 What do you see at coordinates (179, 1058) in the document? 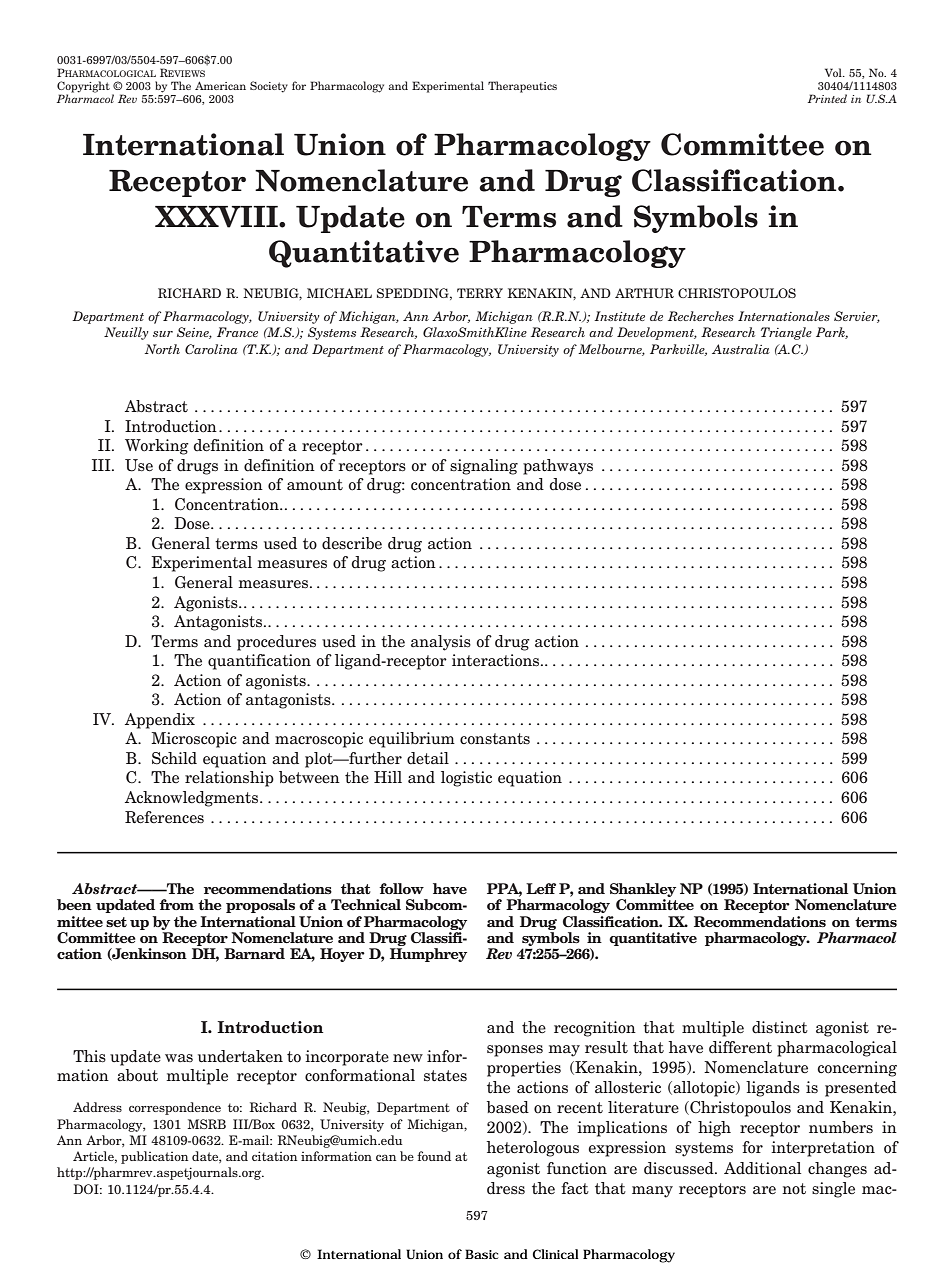
I see `was` at bounding box center [179, 1058].
